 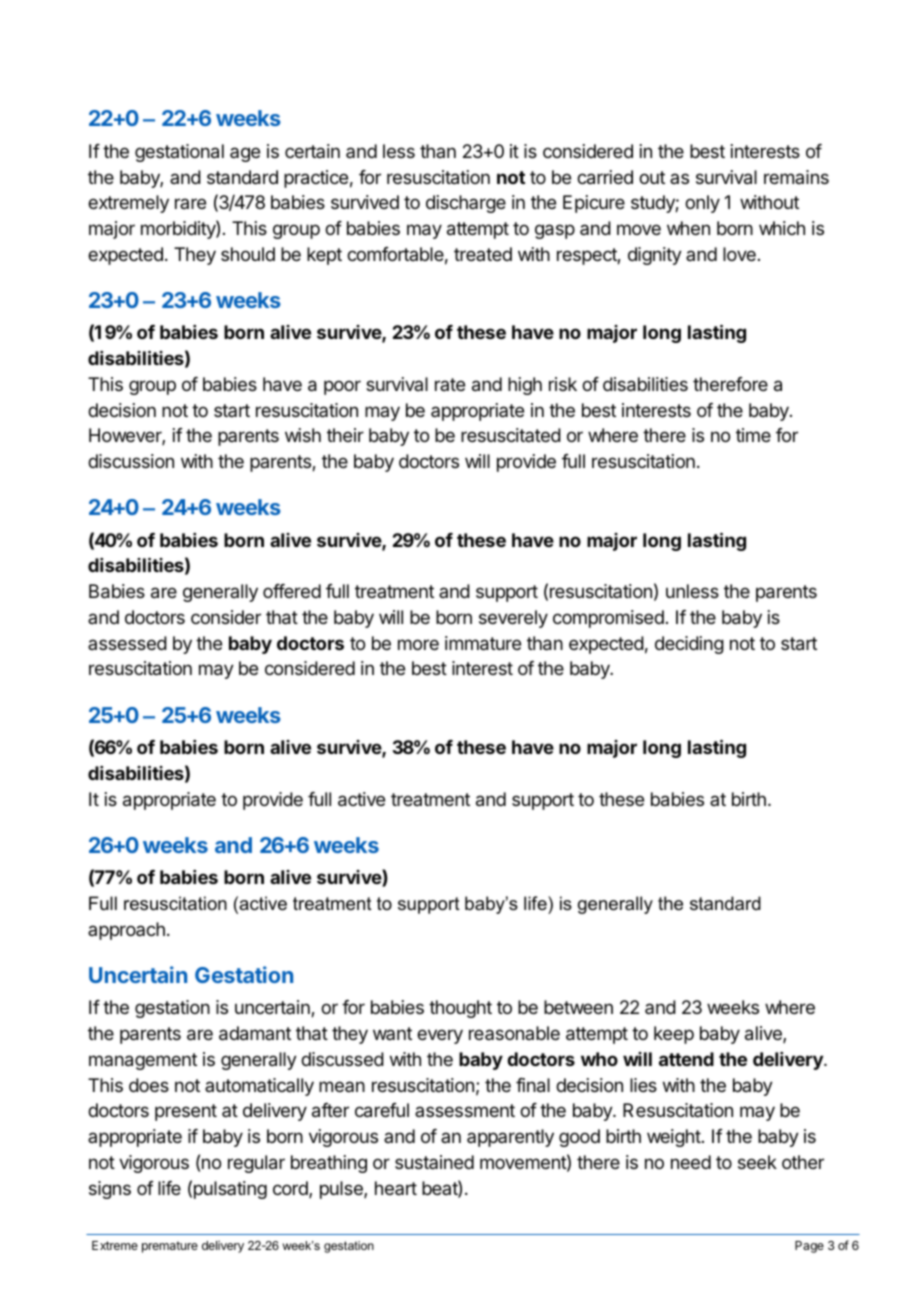 What do you see at coordinates (689, 645) in the document?
I see `deciding` at bounding box center [689, 645].
